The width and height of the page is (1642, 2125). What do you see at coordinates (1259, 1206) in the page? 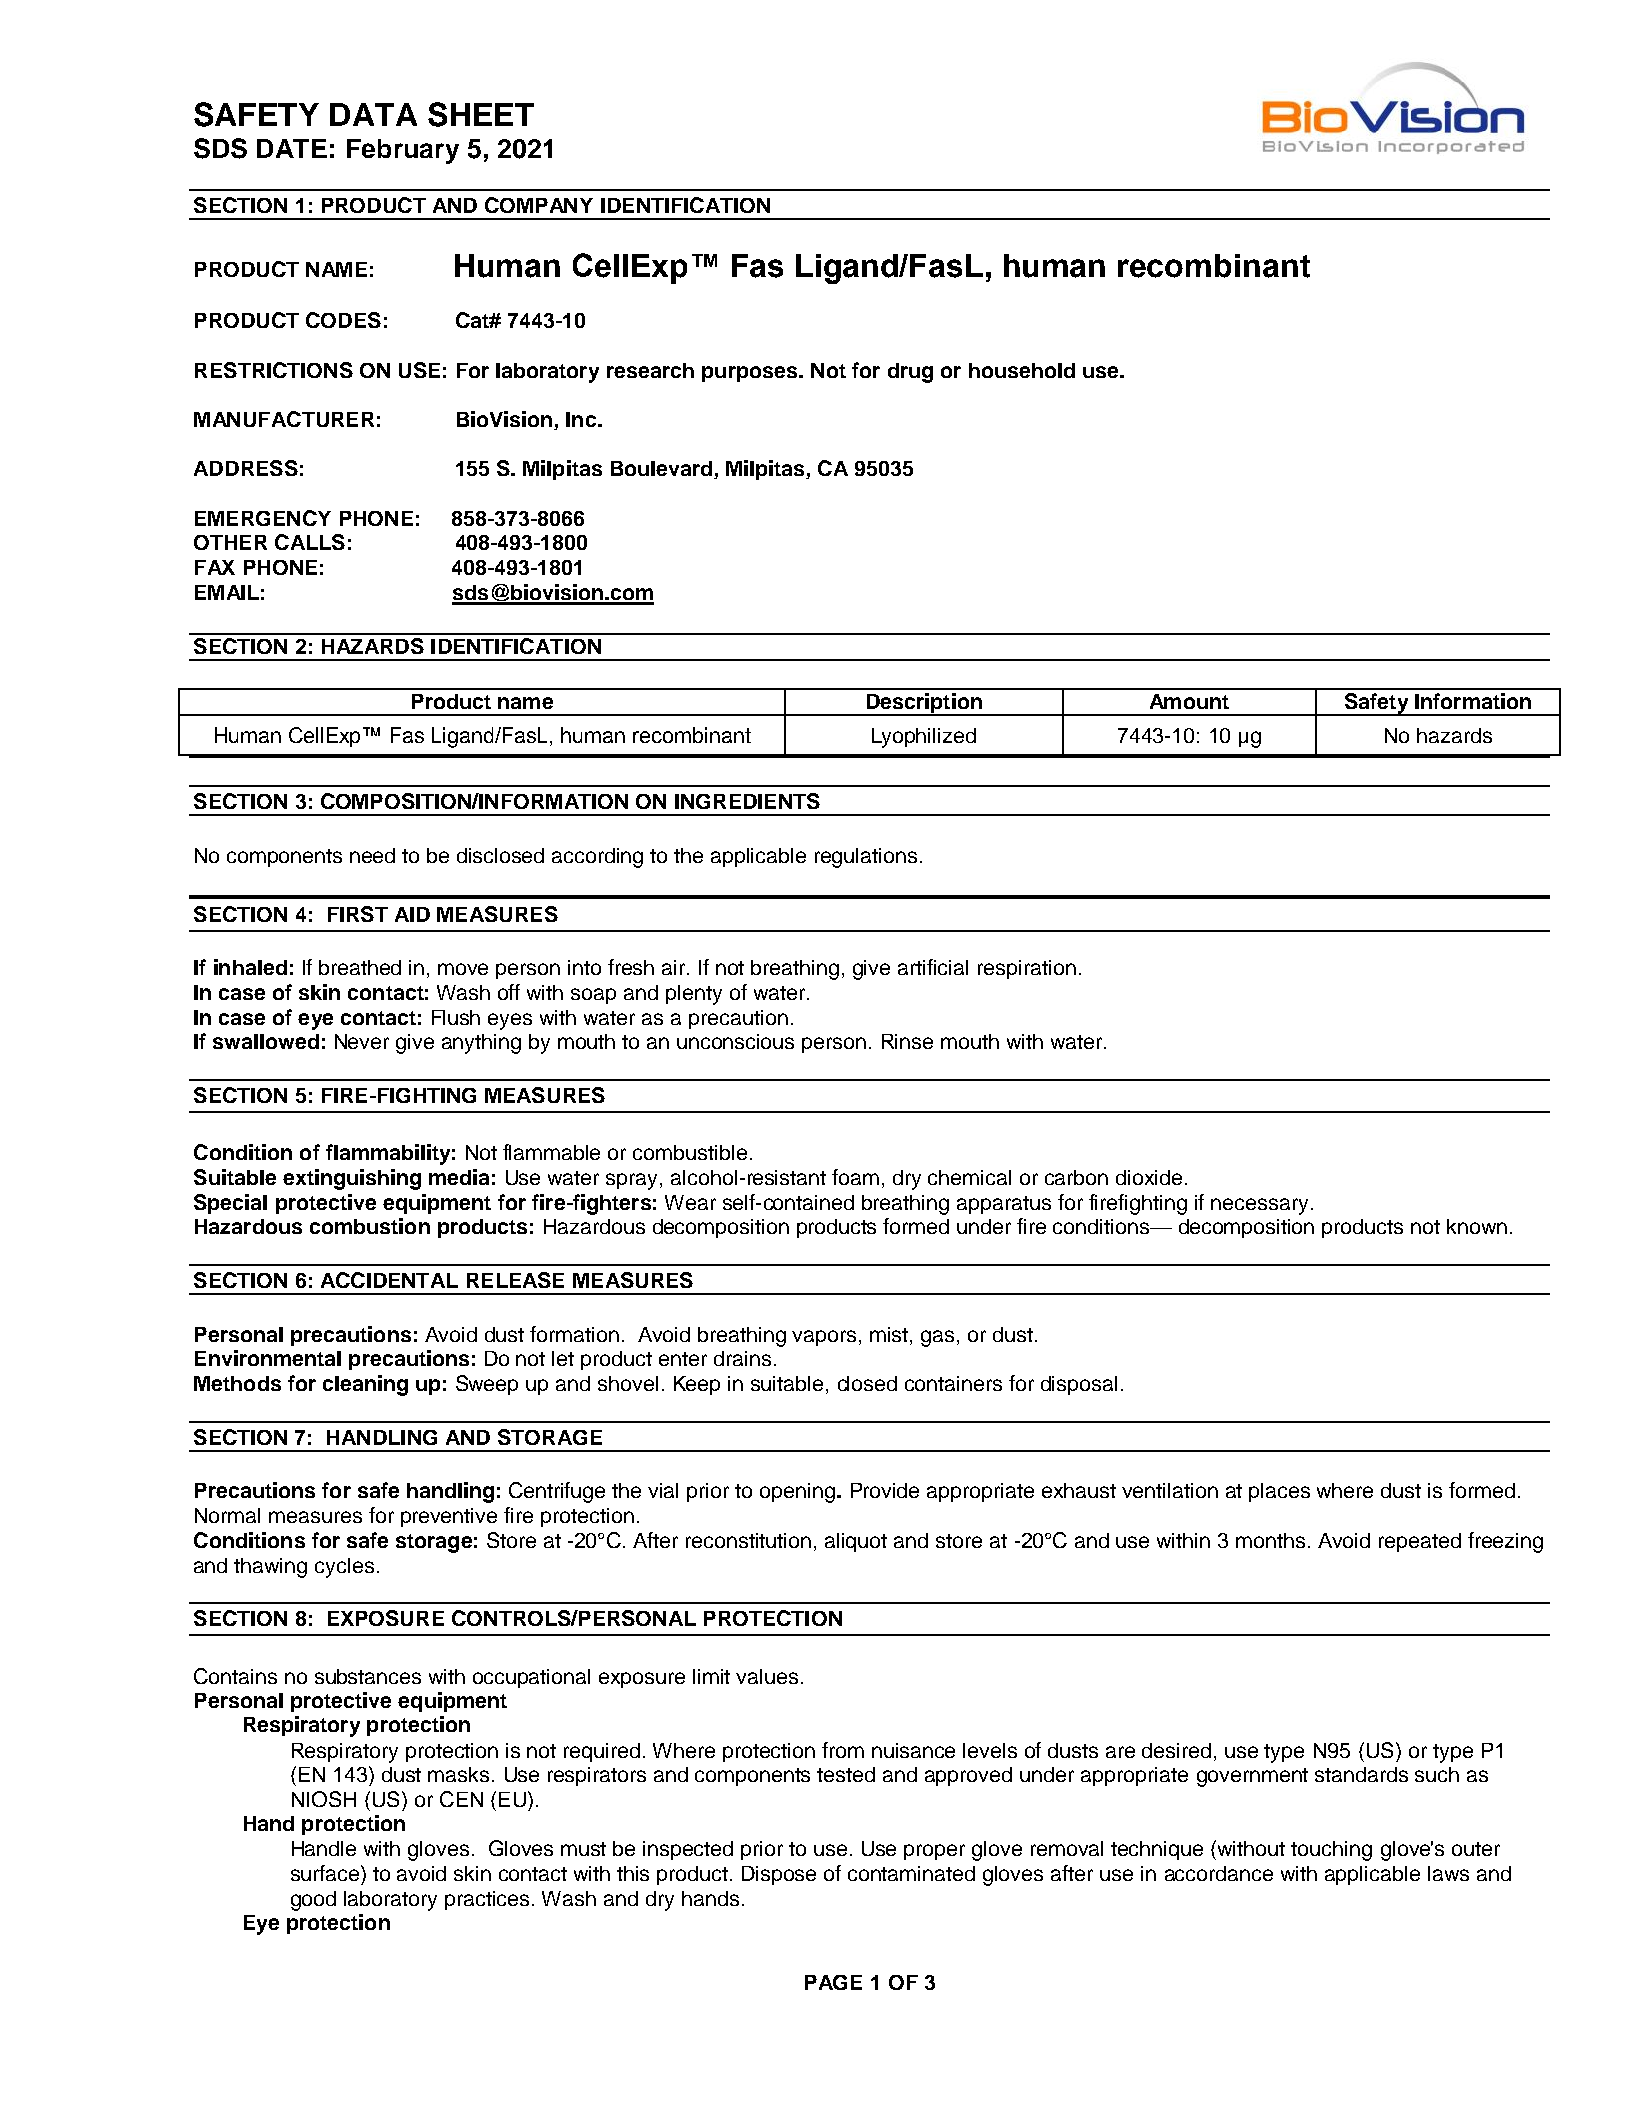
I see `necessary` at bounding box center [1259, 1206].
